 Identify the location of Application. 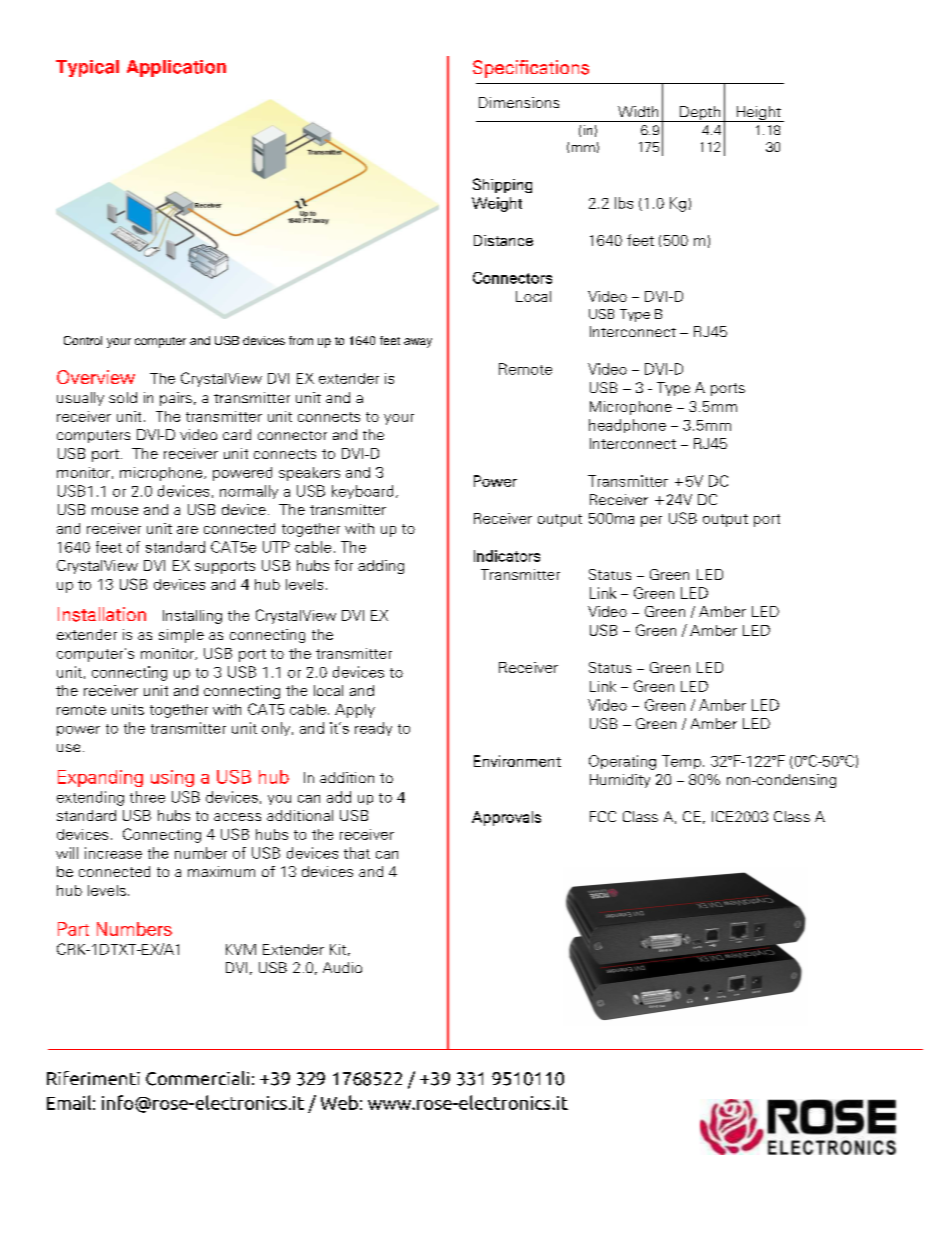
(176, 68).
